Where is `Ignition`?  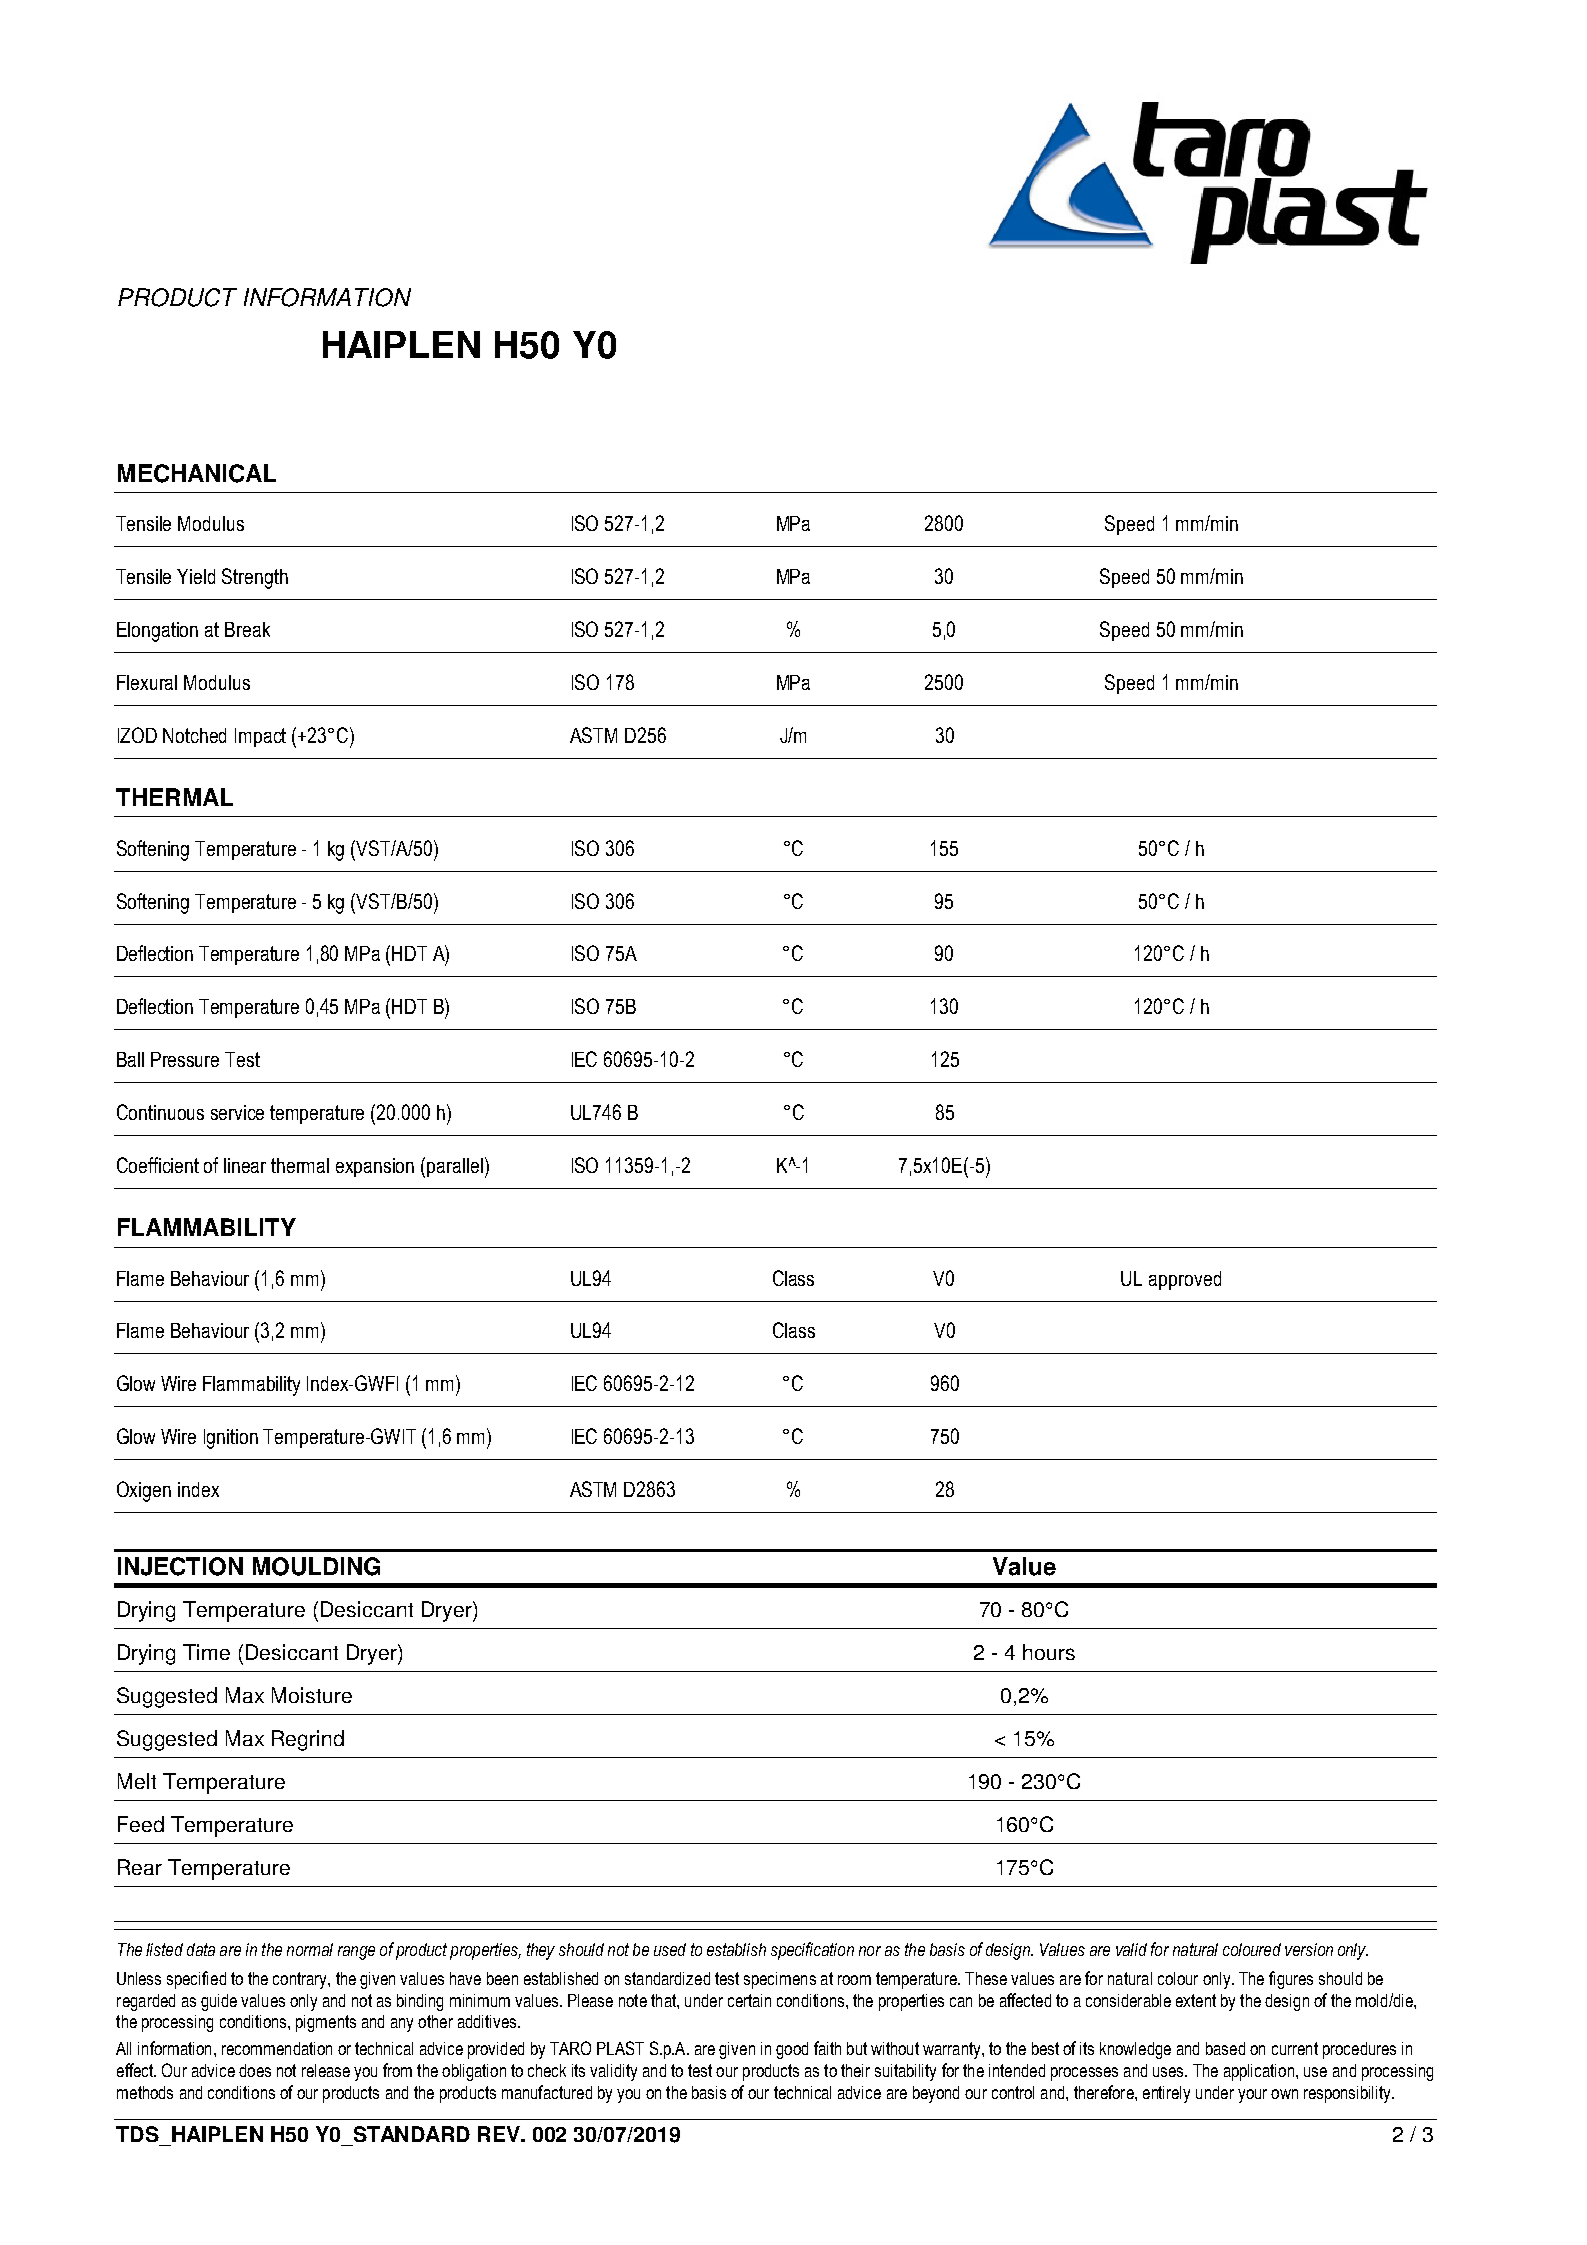 Ignition is located at coordinates (231, 1439).
